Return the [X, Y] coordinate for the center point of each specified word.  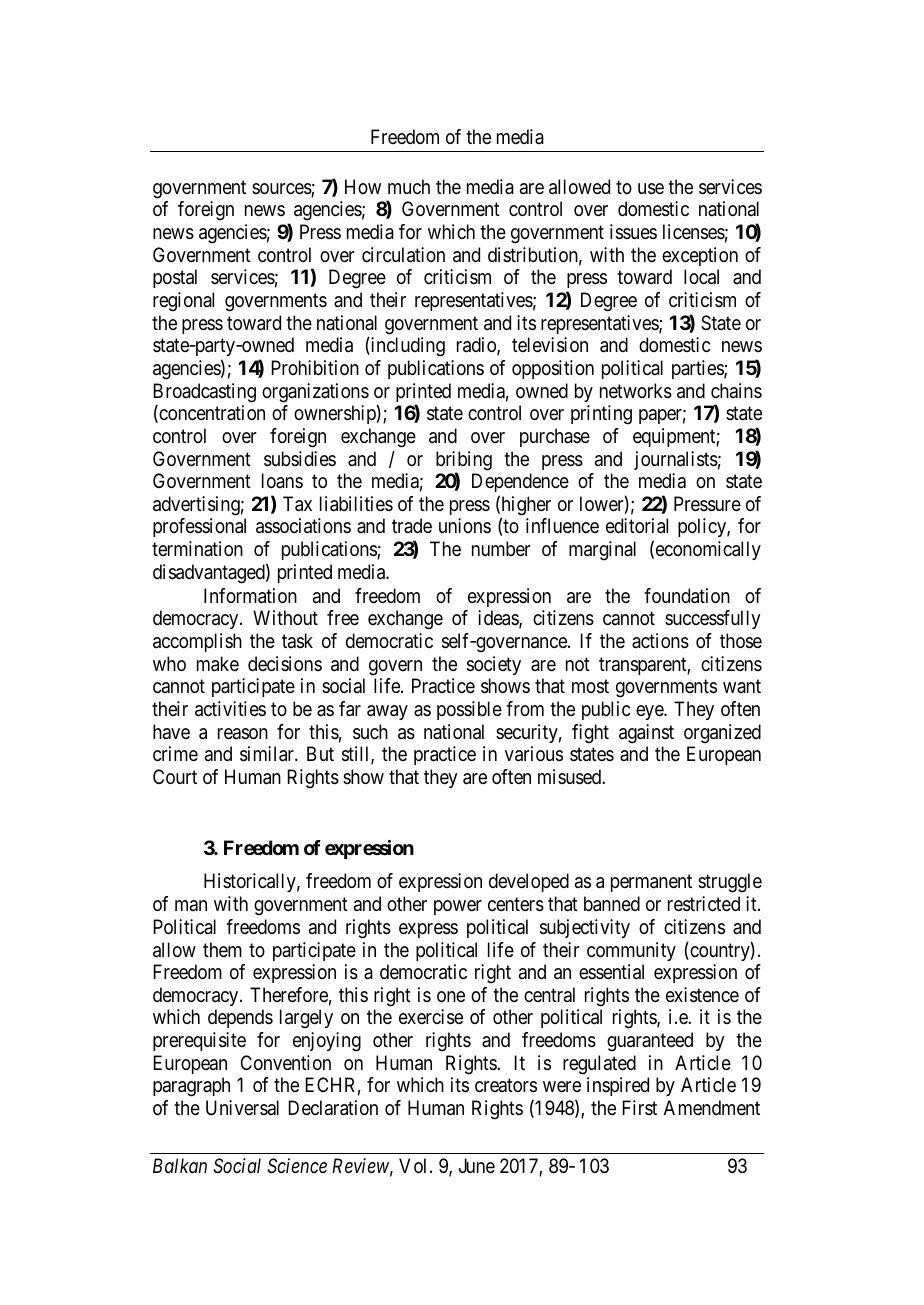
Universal [242, 1107]
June [477, 1165]
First [639, 1107]
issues [633, 232]
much [409, 186]
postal [175, 278]
